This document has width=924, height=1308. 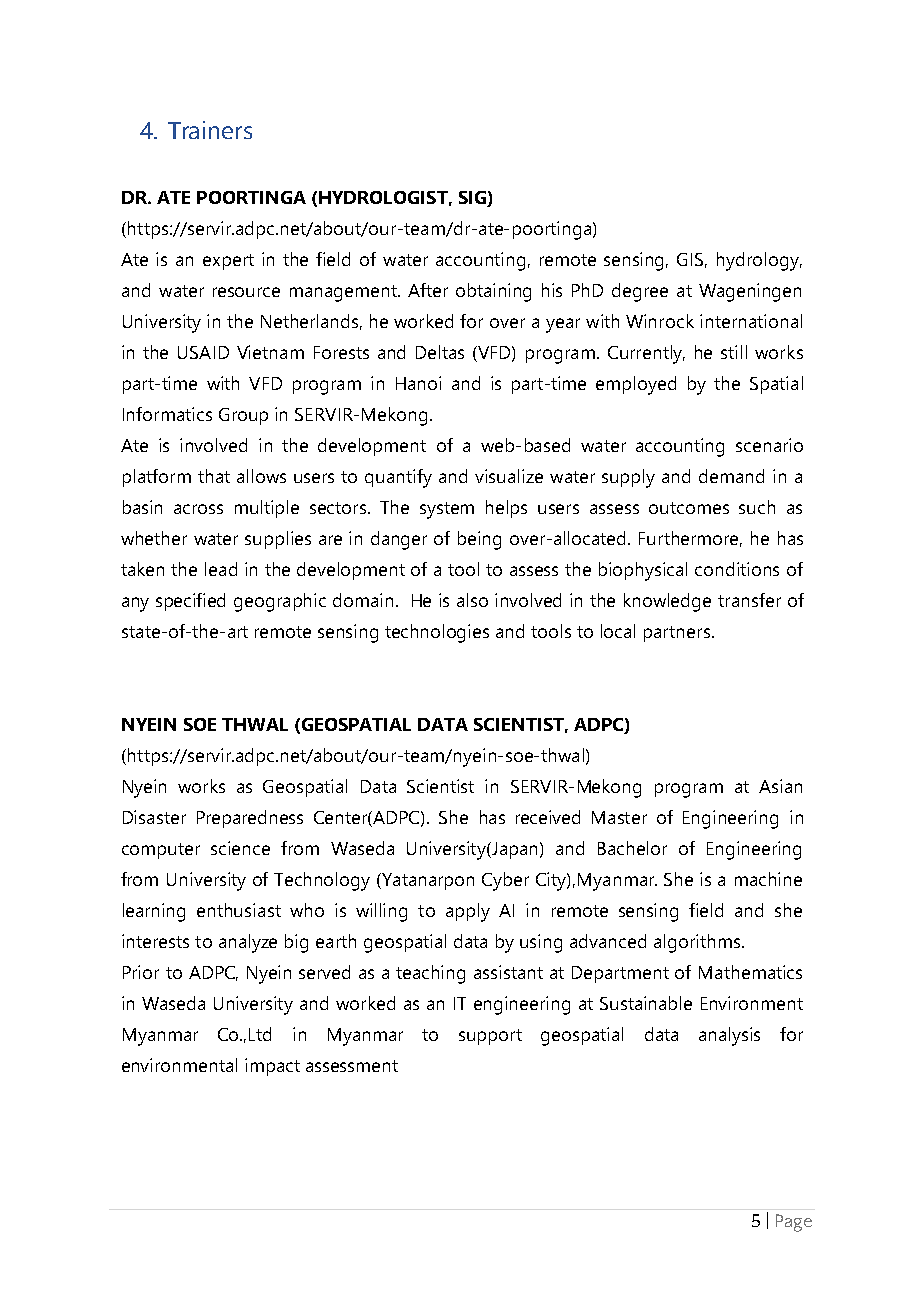 What do you see at coordinates (272, 1067) in the document?
I see `impact` at bounding box center [272, 1067].
